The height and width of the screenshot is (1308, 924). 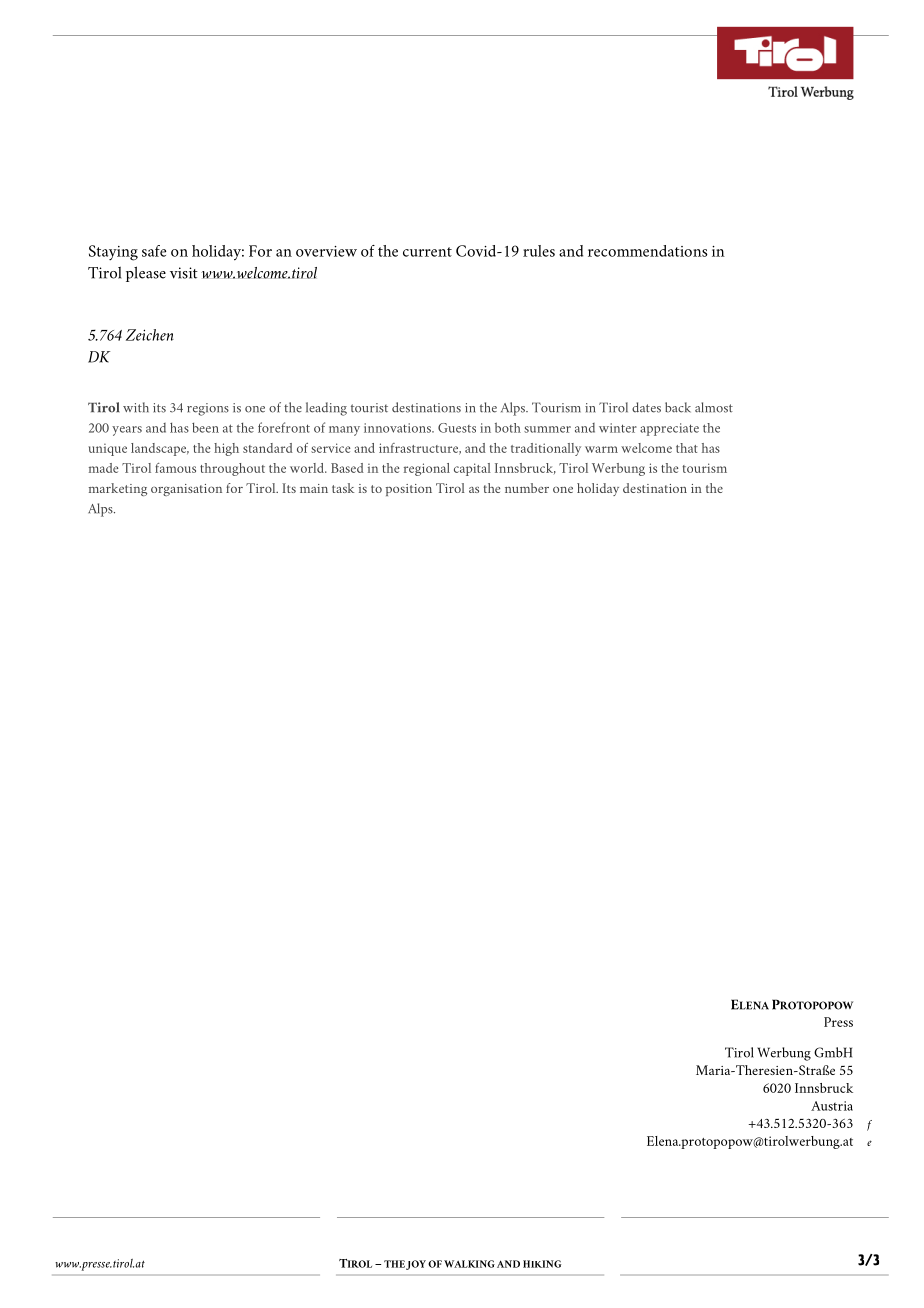 I want to click on Austria, so click(x=832, y=1106).
